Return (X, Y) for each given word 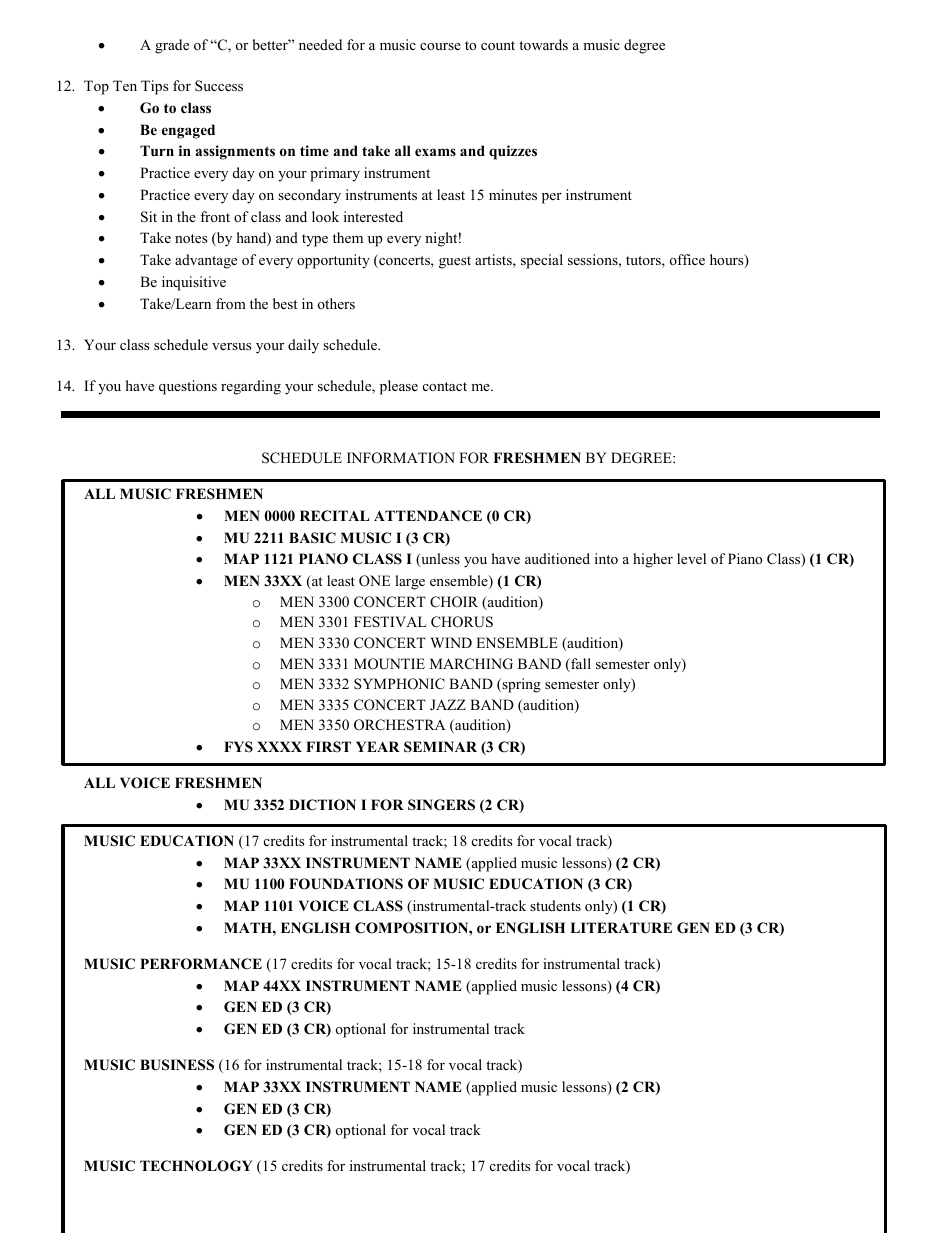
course (440, 46)
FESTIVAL (390, 622)
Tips (154, 87)
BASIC (312, 538)
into (606, 558)
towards (543, 44)
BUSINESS (177, 1065)
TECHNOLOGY (196, 1166)
